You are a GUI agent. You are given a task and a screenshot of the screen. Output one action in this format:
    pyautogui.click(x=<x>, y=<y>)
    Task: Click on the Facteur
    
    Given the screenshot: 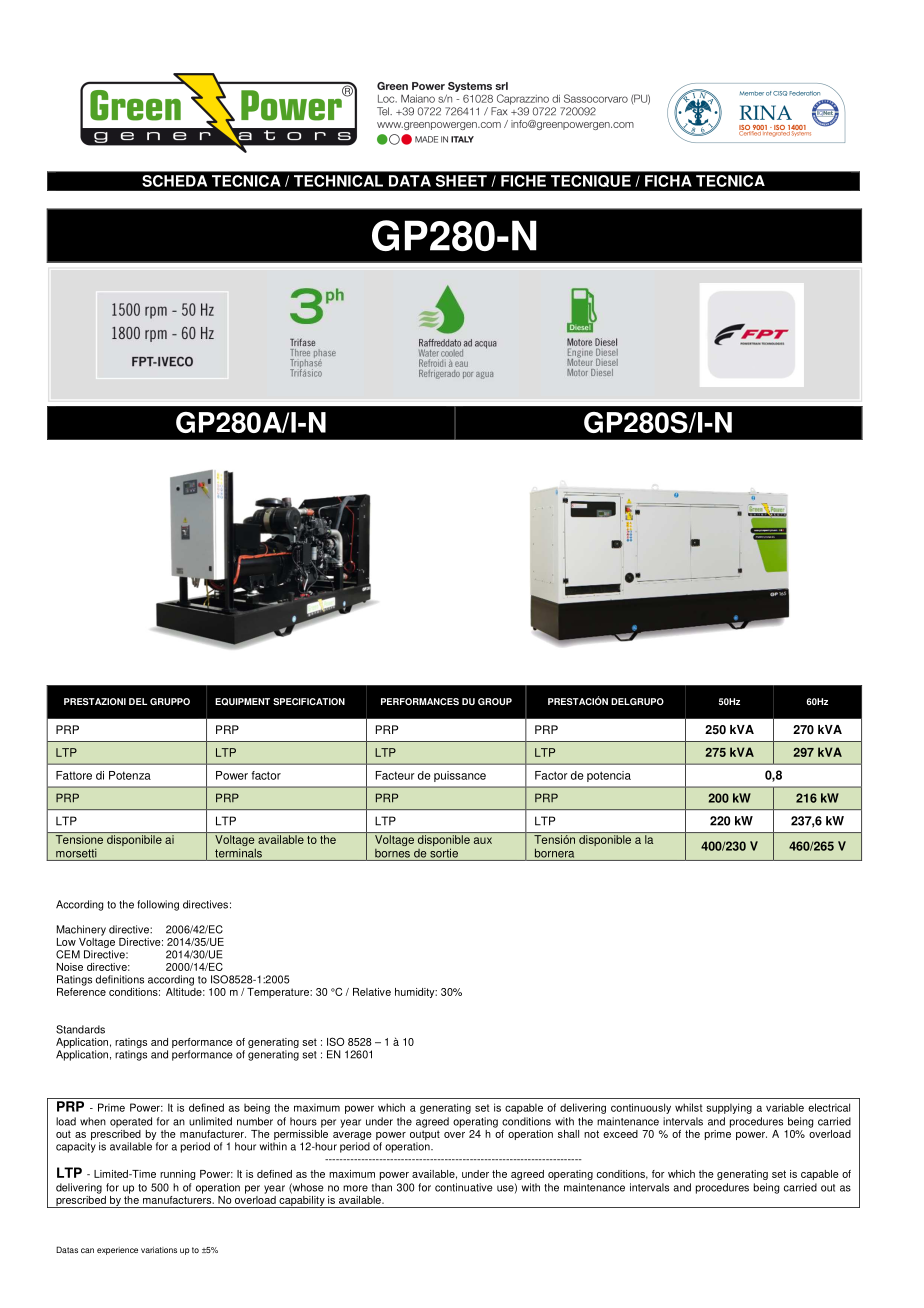 What is the action you would take?
    pyautogui.click(x=395, y=775)
